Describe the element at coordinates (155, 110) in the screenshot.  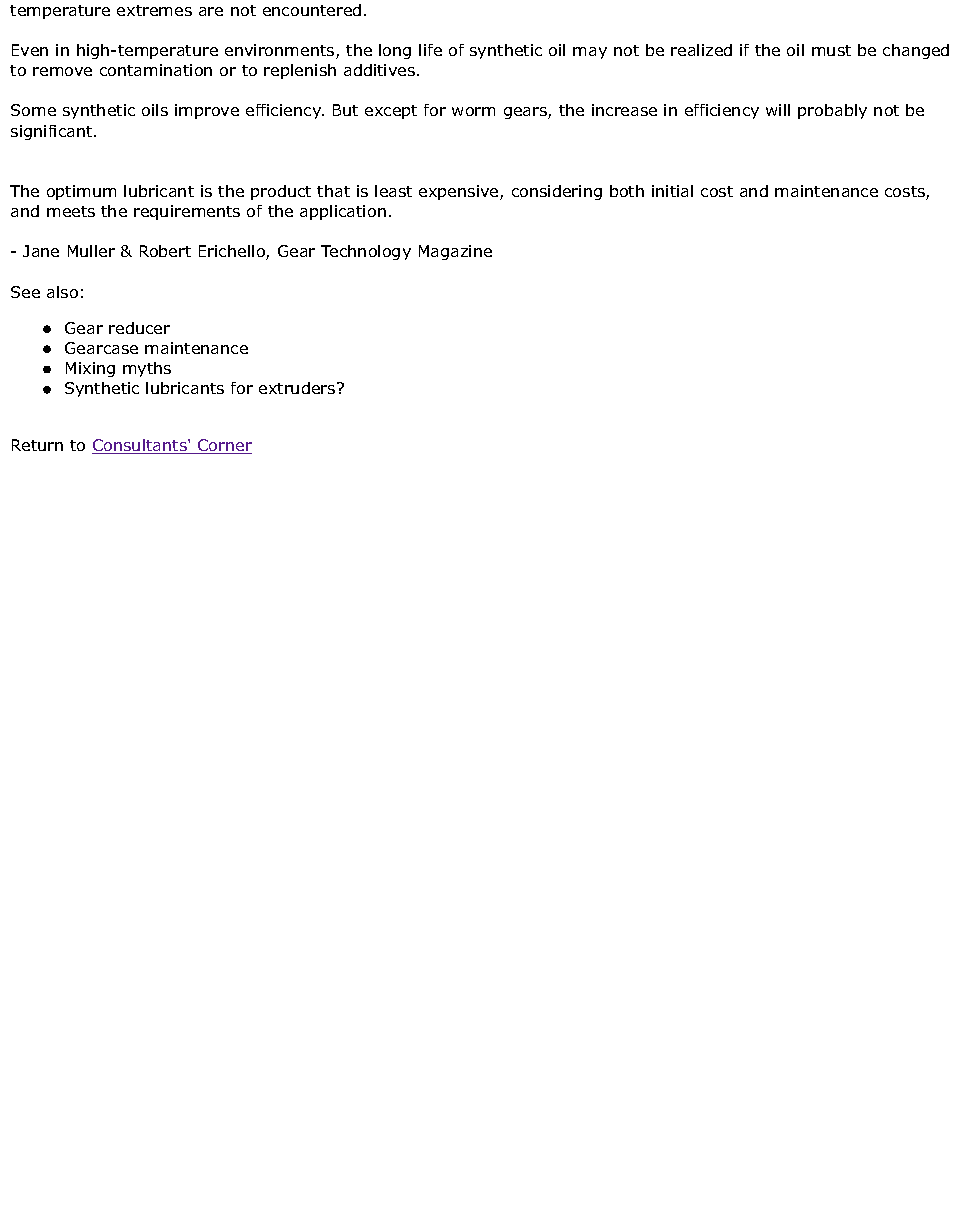
I see `oils` at that location.
